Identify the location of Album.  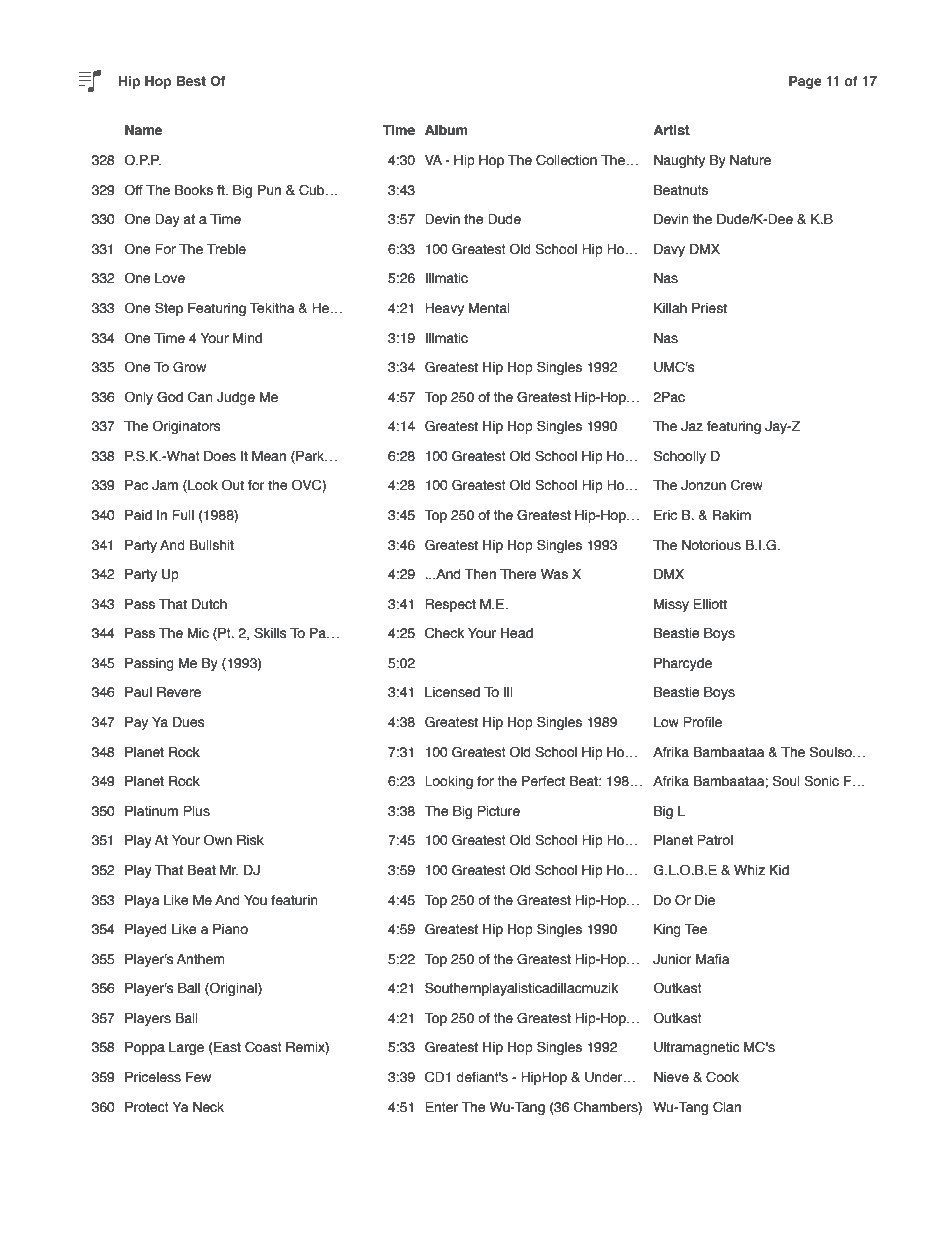
(446, 130).
